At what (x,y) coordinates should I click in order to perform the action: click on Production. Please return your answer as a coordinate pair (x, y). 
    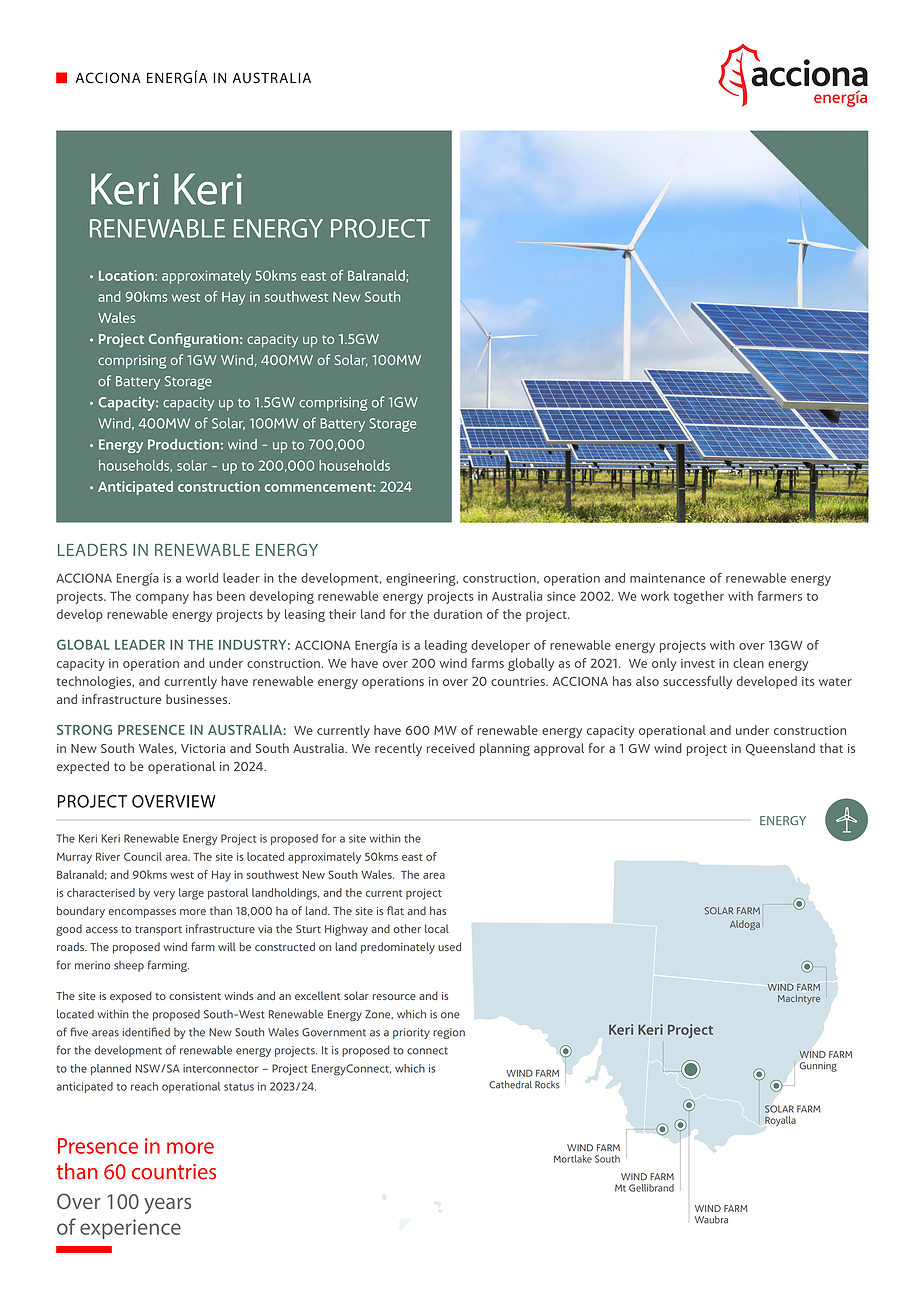
    Looking at the image, I should click on (183, 444).
